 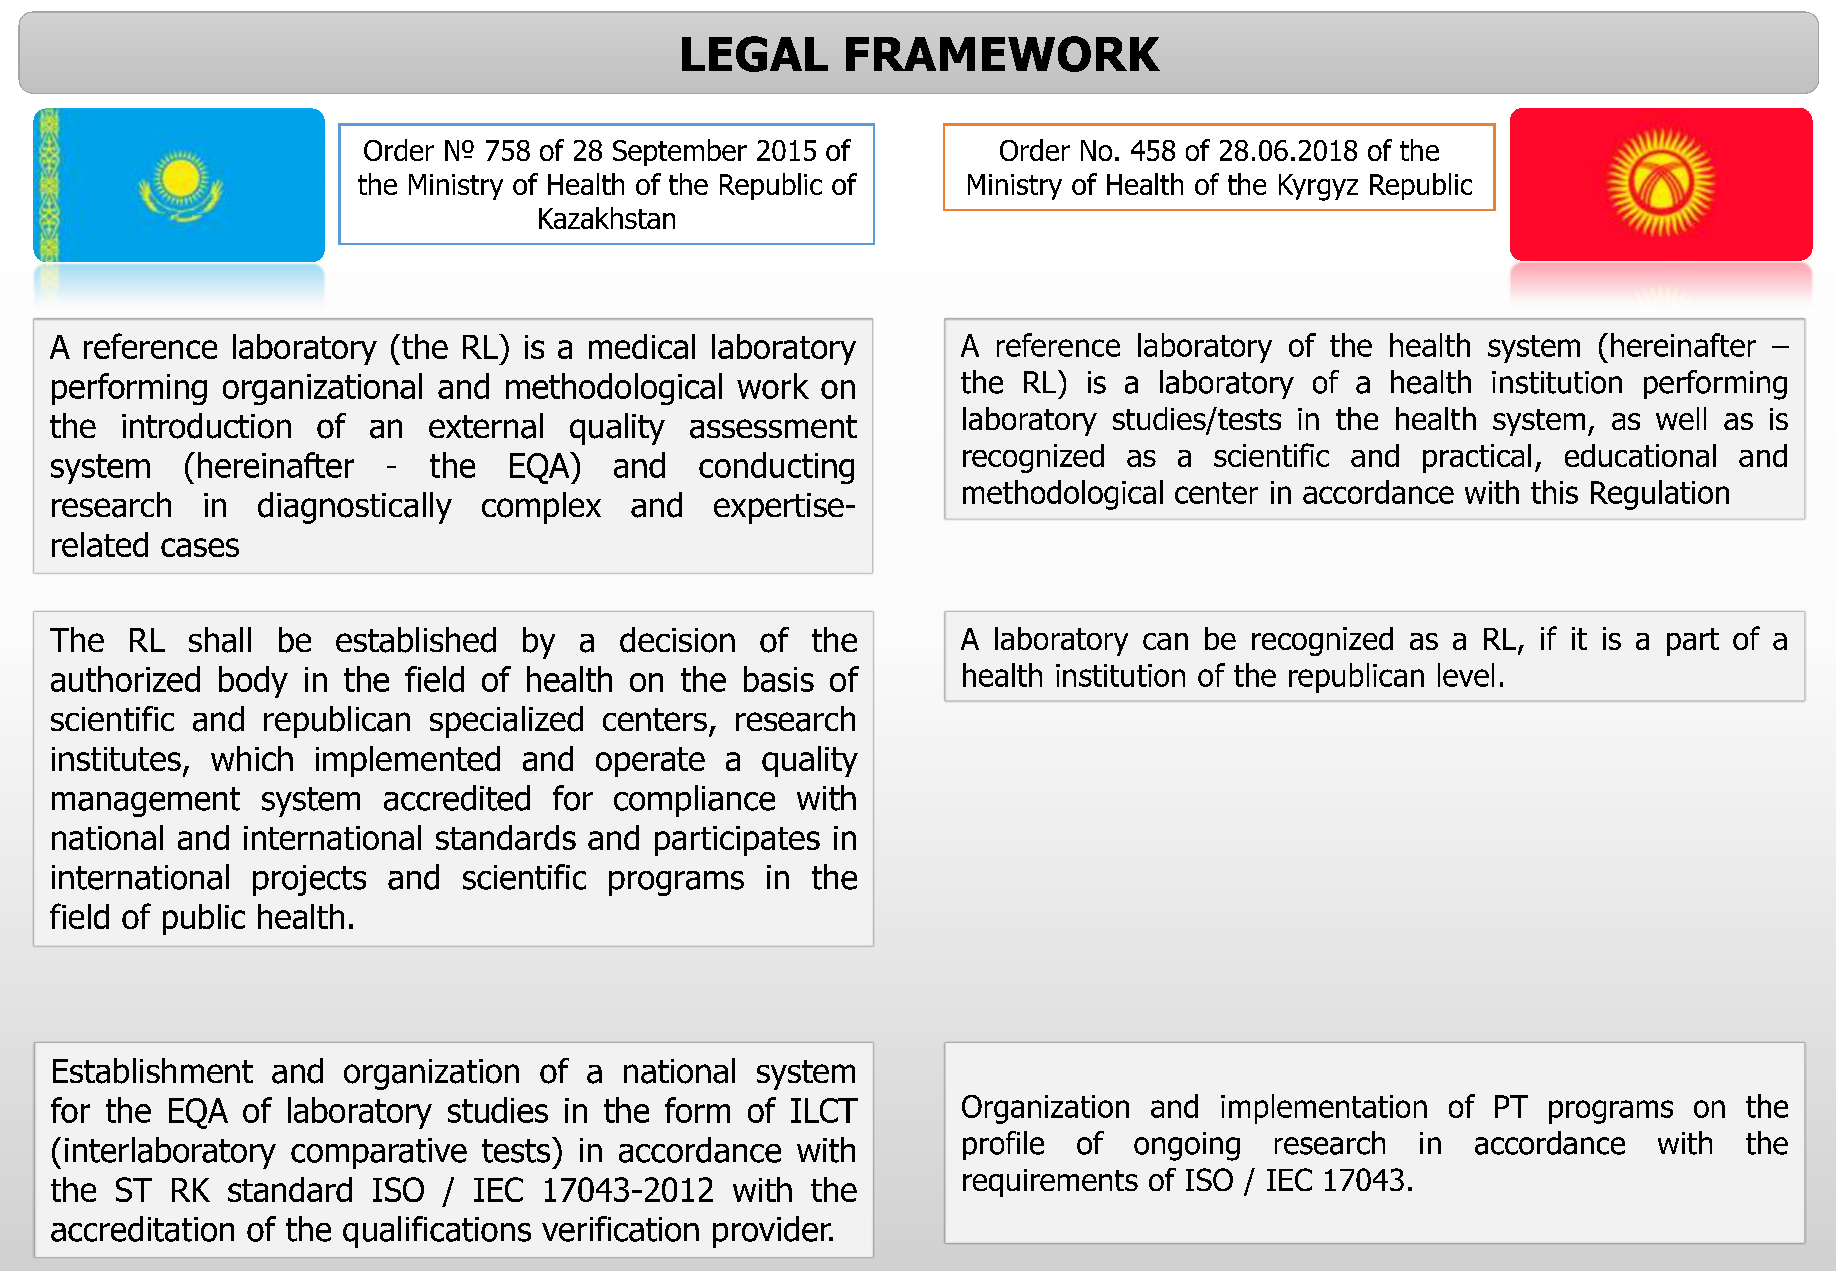 I want to click on shall, so click(x=220, y=640).
